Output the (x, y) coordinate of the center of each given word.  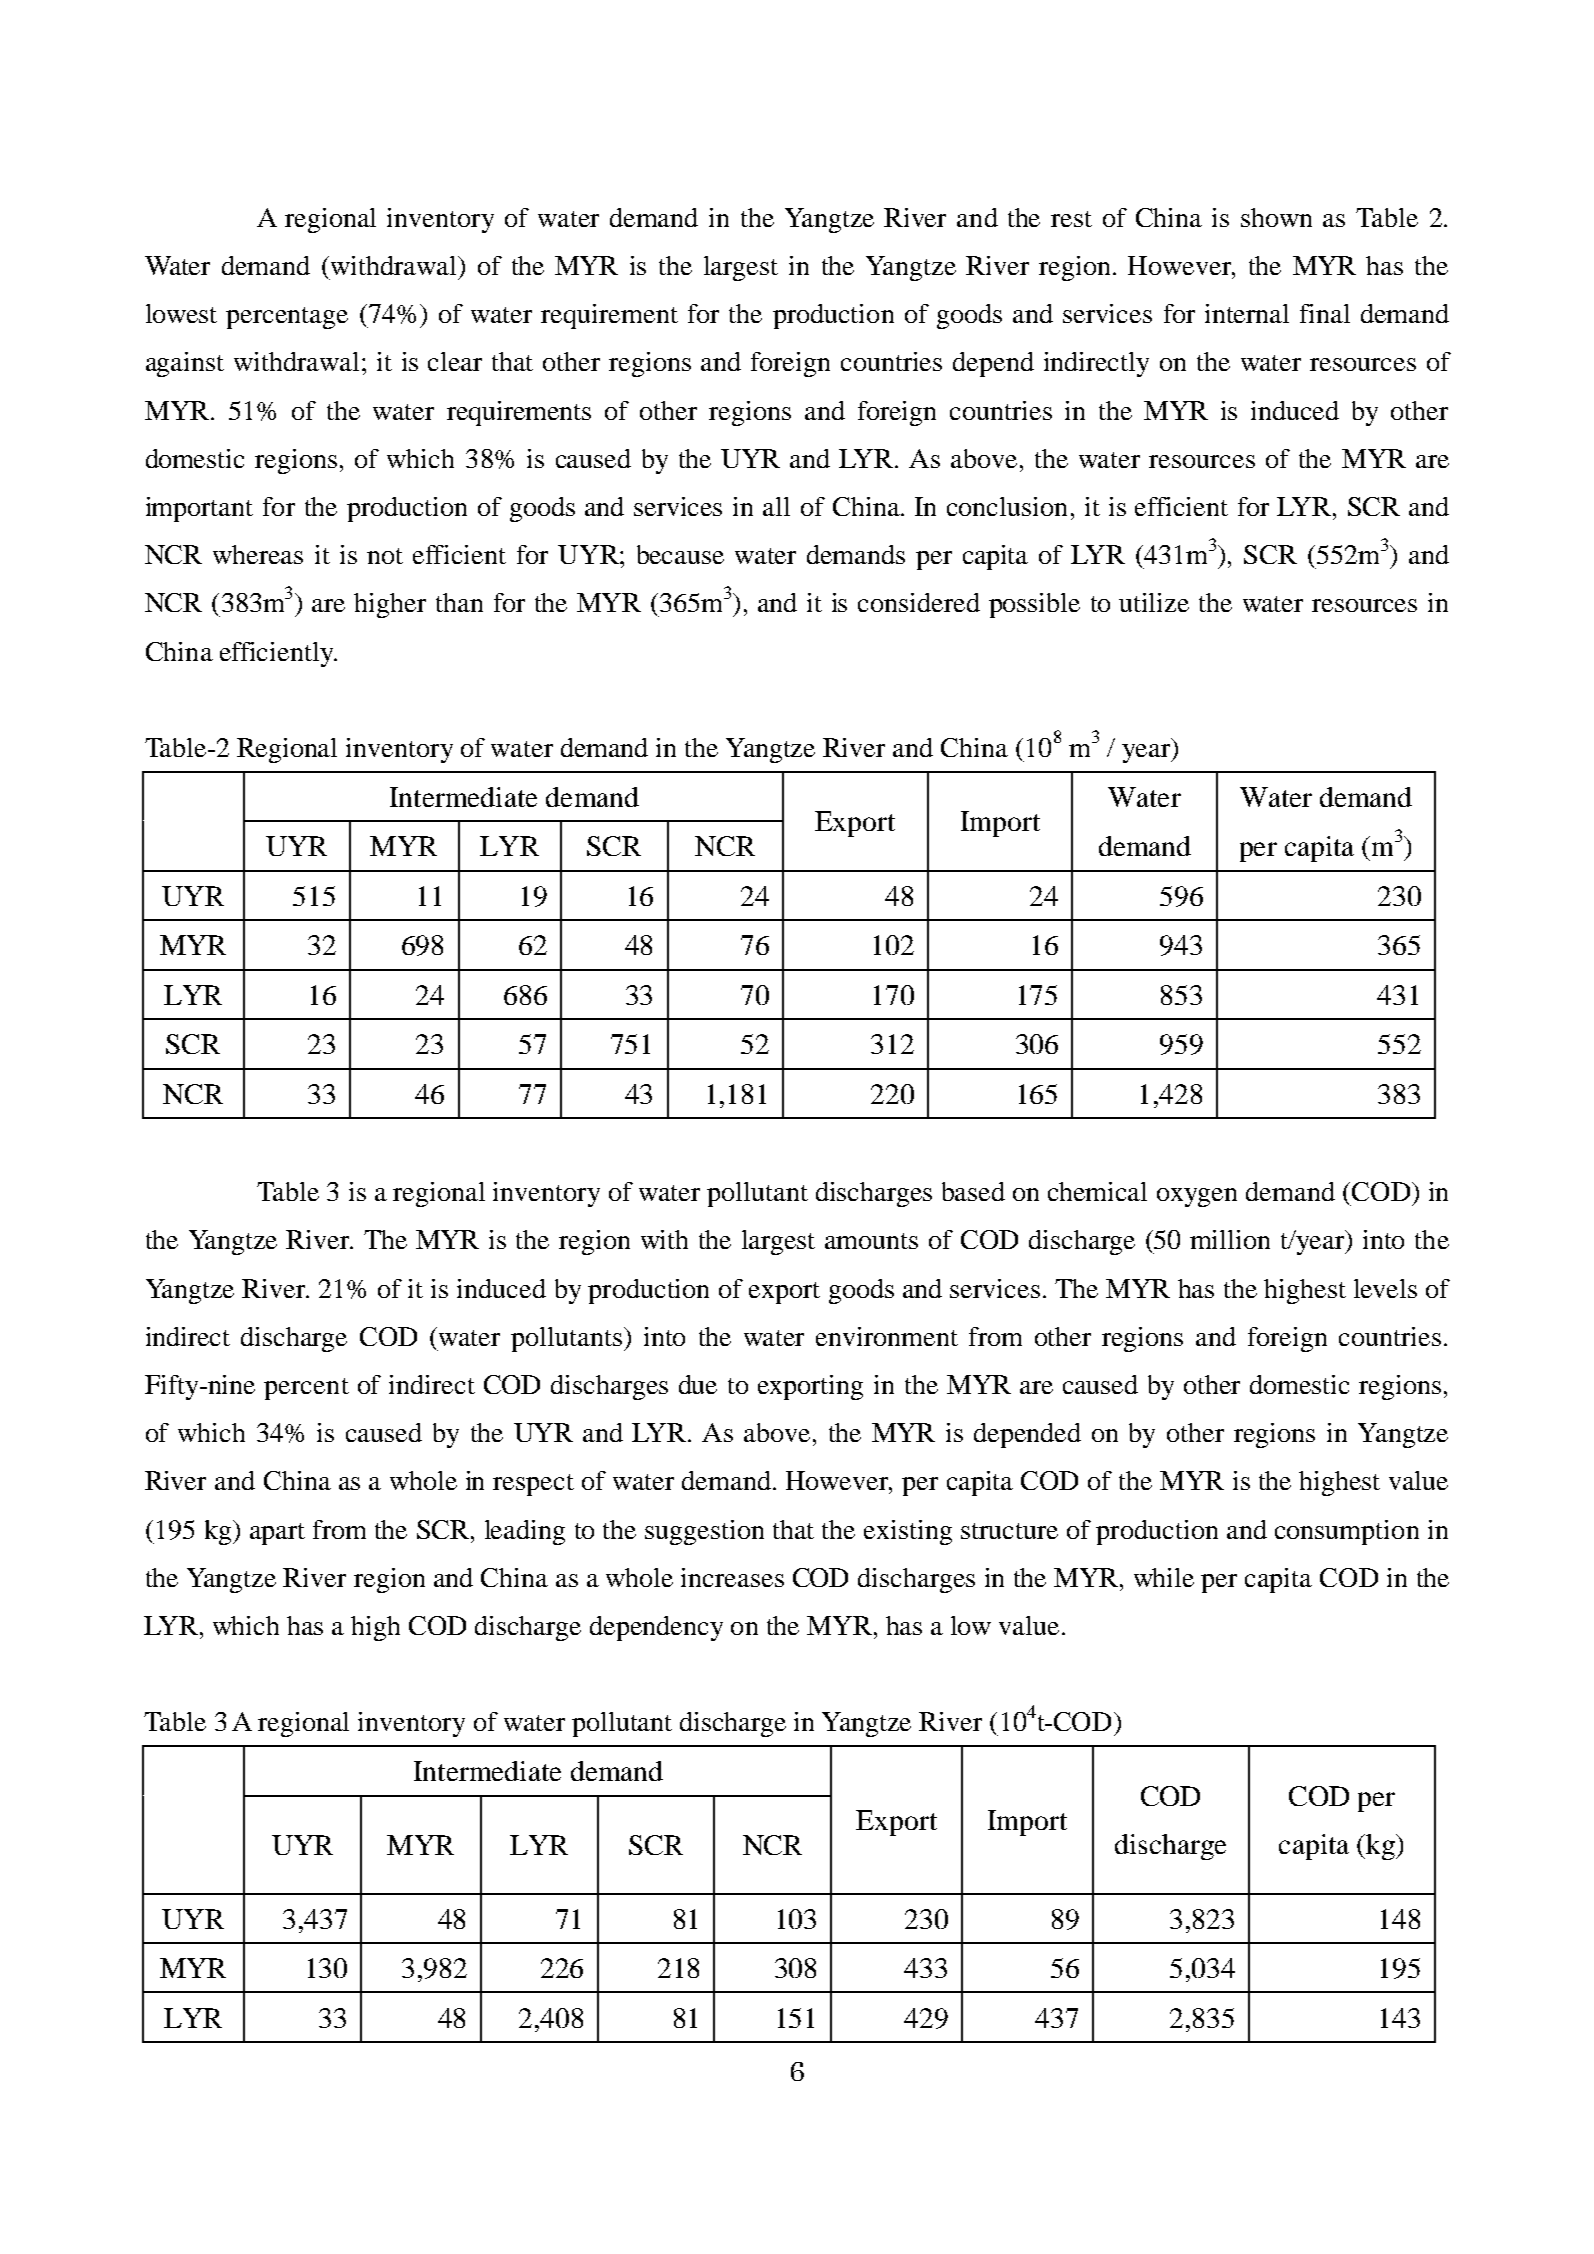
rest (1071, 219)
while (1164, 1577)
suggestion (704, 1532)
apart (277, 1534)
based (973, 1191)
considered (919, 602)
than (459, 602)
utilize (1154, 602)
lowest (181, 313)
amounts (871, 1241)
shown (1276, 217)
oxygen (1197, 1197)
